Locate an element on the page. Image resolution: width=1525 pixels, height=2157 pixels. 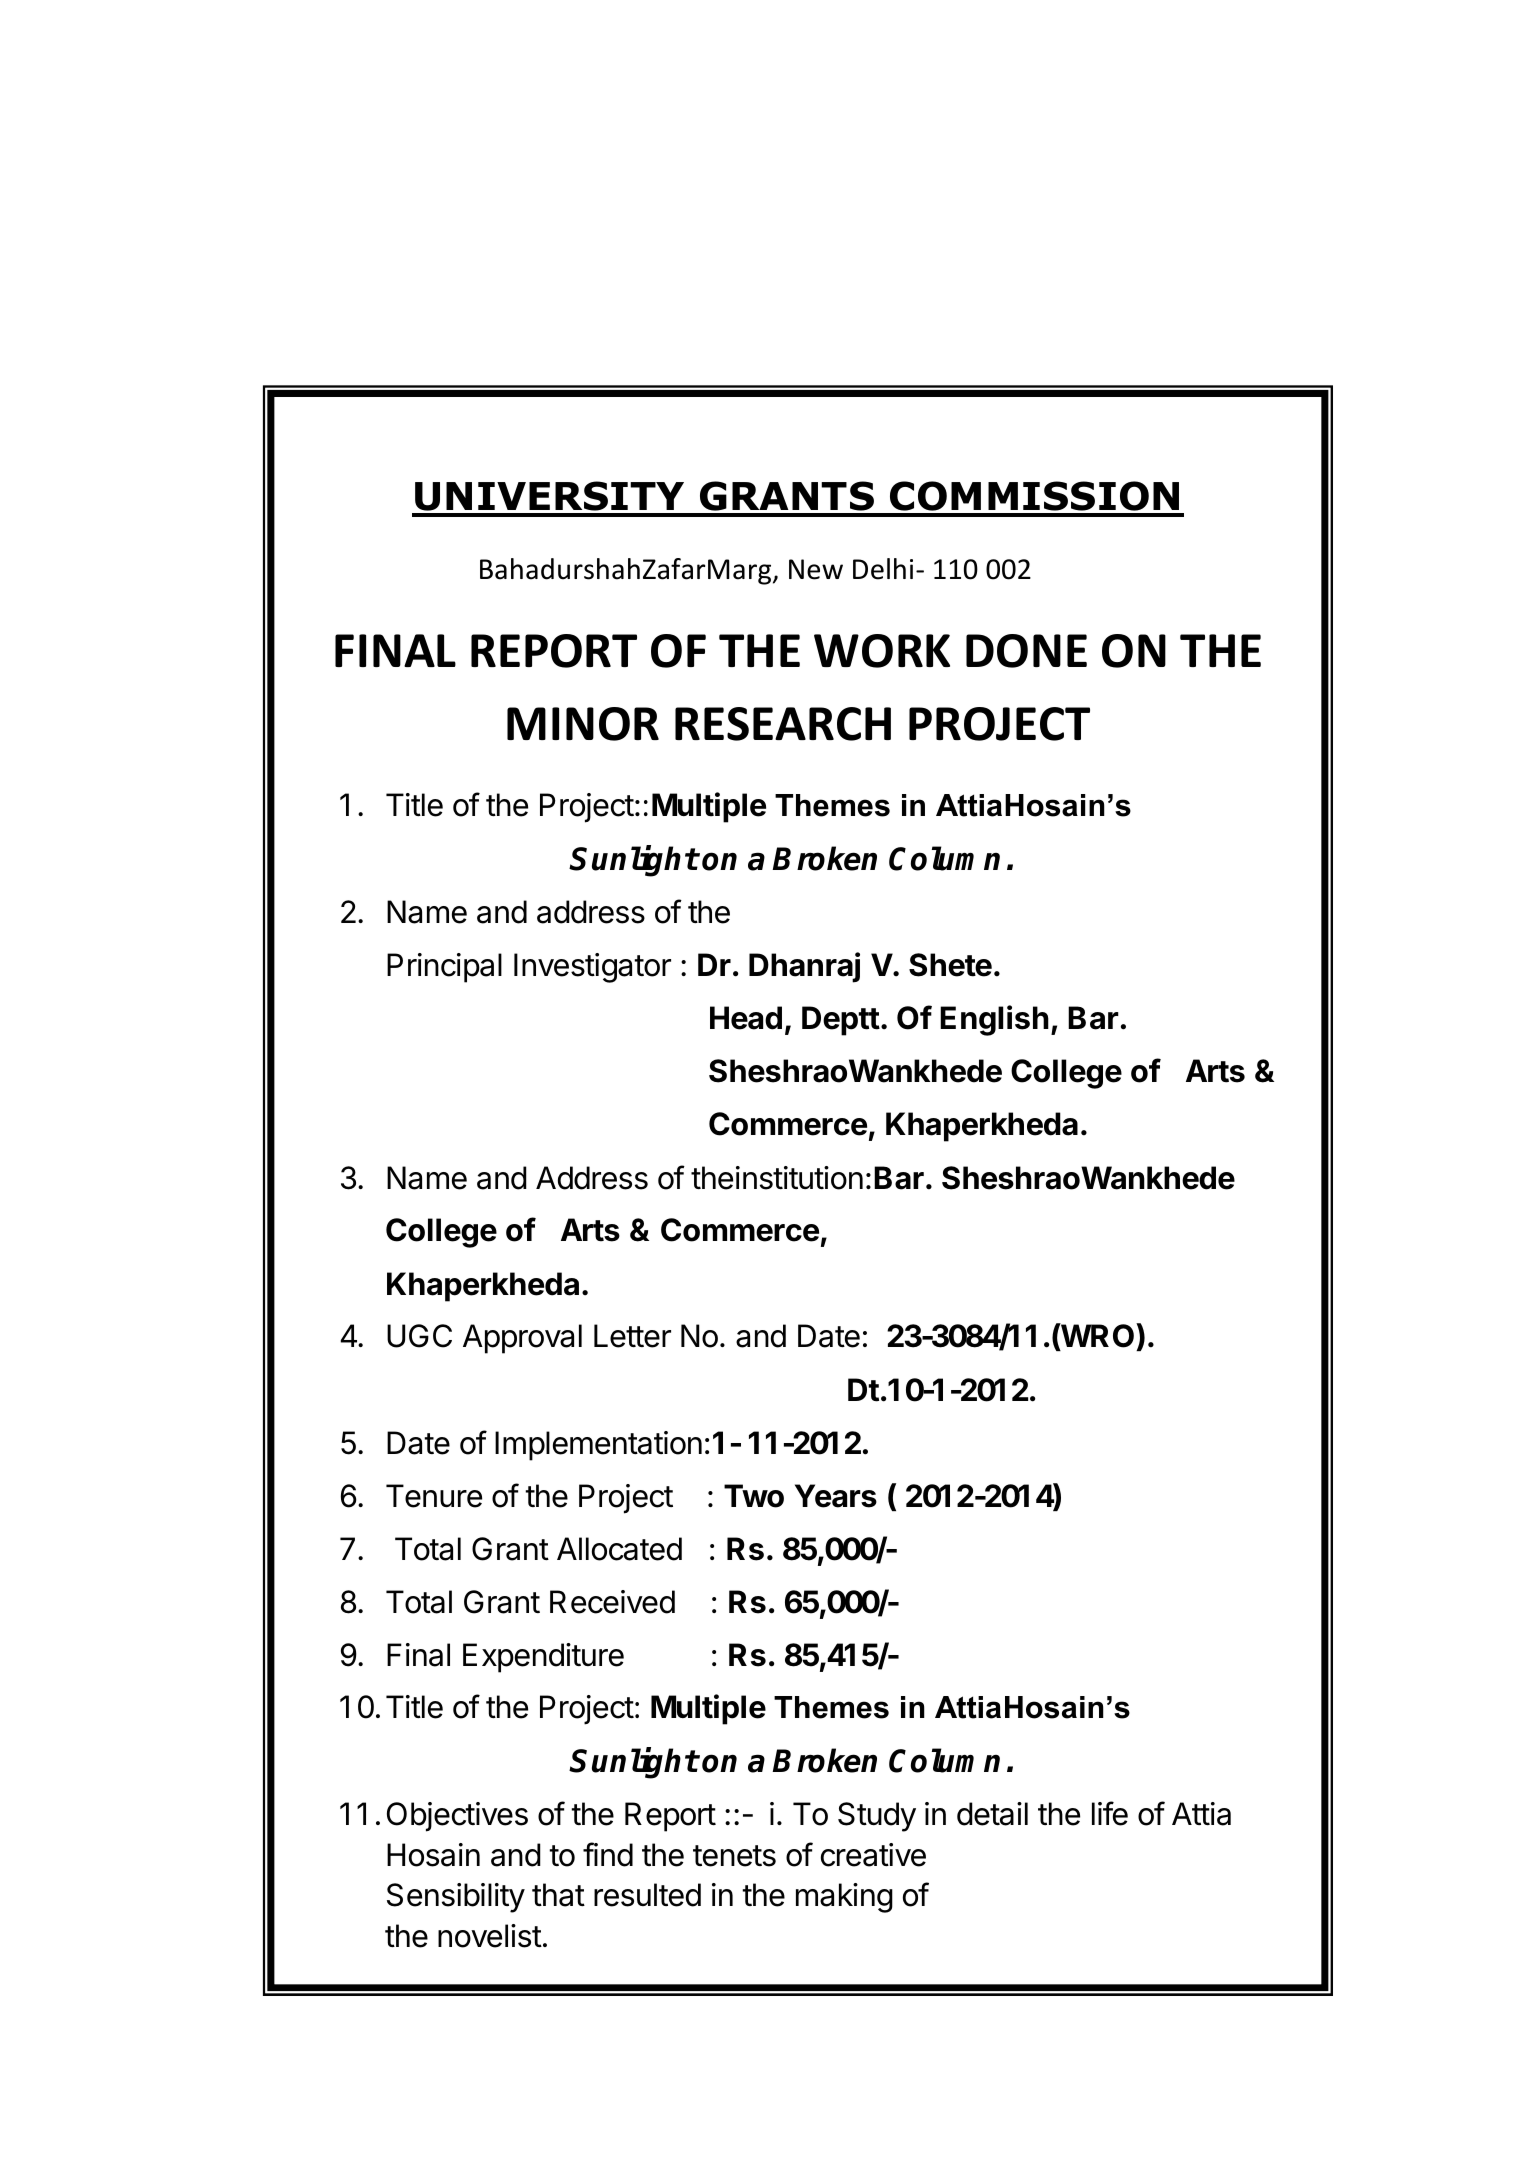
DONE is located at coordinates (1026, 651).
